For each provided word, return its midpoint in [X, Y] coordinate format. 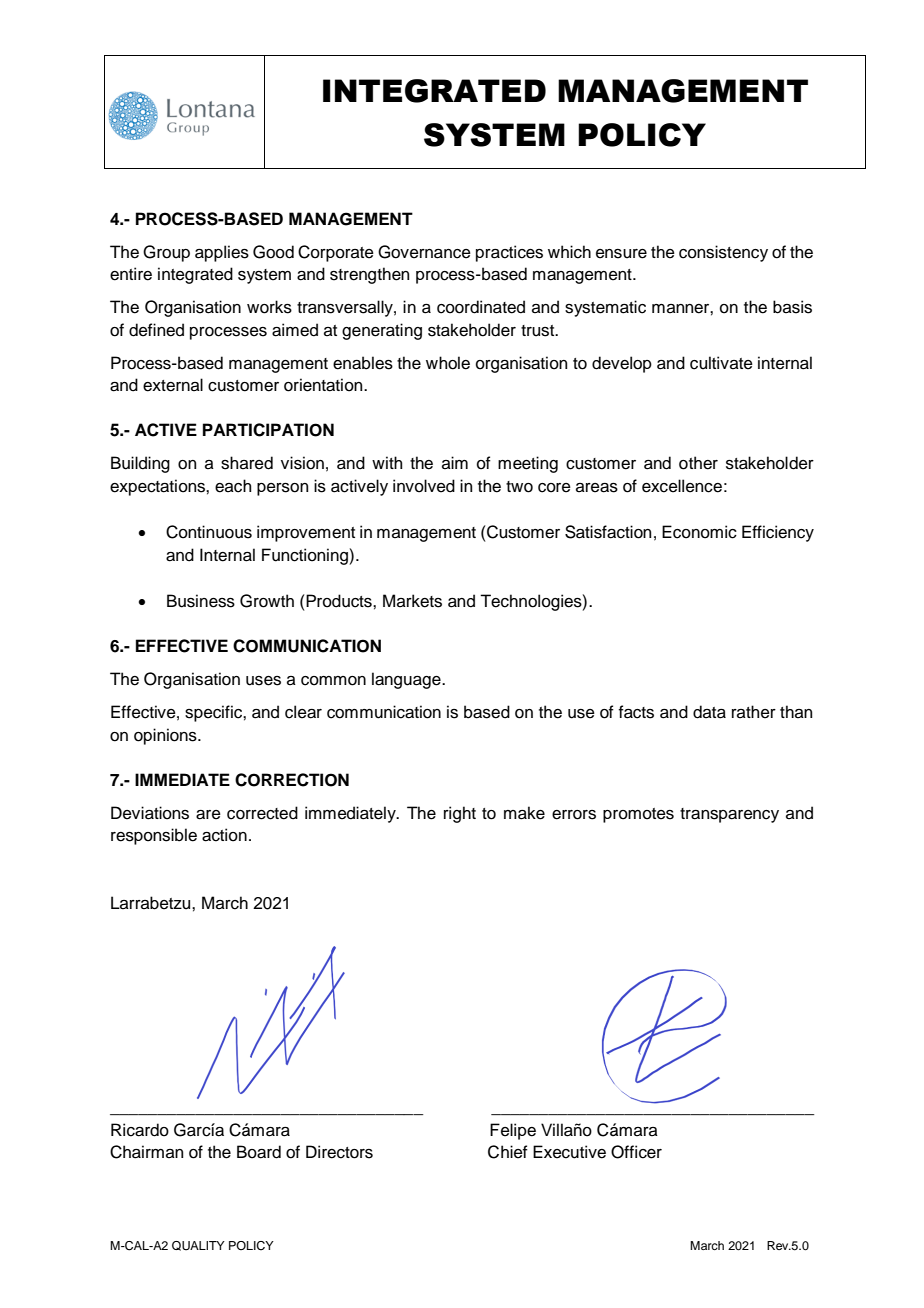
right [460, 814]
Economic [699, 532]
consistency [723, 253]
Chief [508, 1152]
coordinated [481, 307]
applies [222, 253]
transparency [729, 815]
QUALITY [198, 1246]
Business [201, 601]
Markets [412, 601]
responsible [154, 836]
